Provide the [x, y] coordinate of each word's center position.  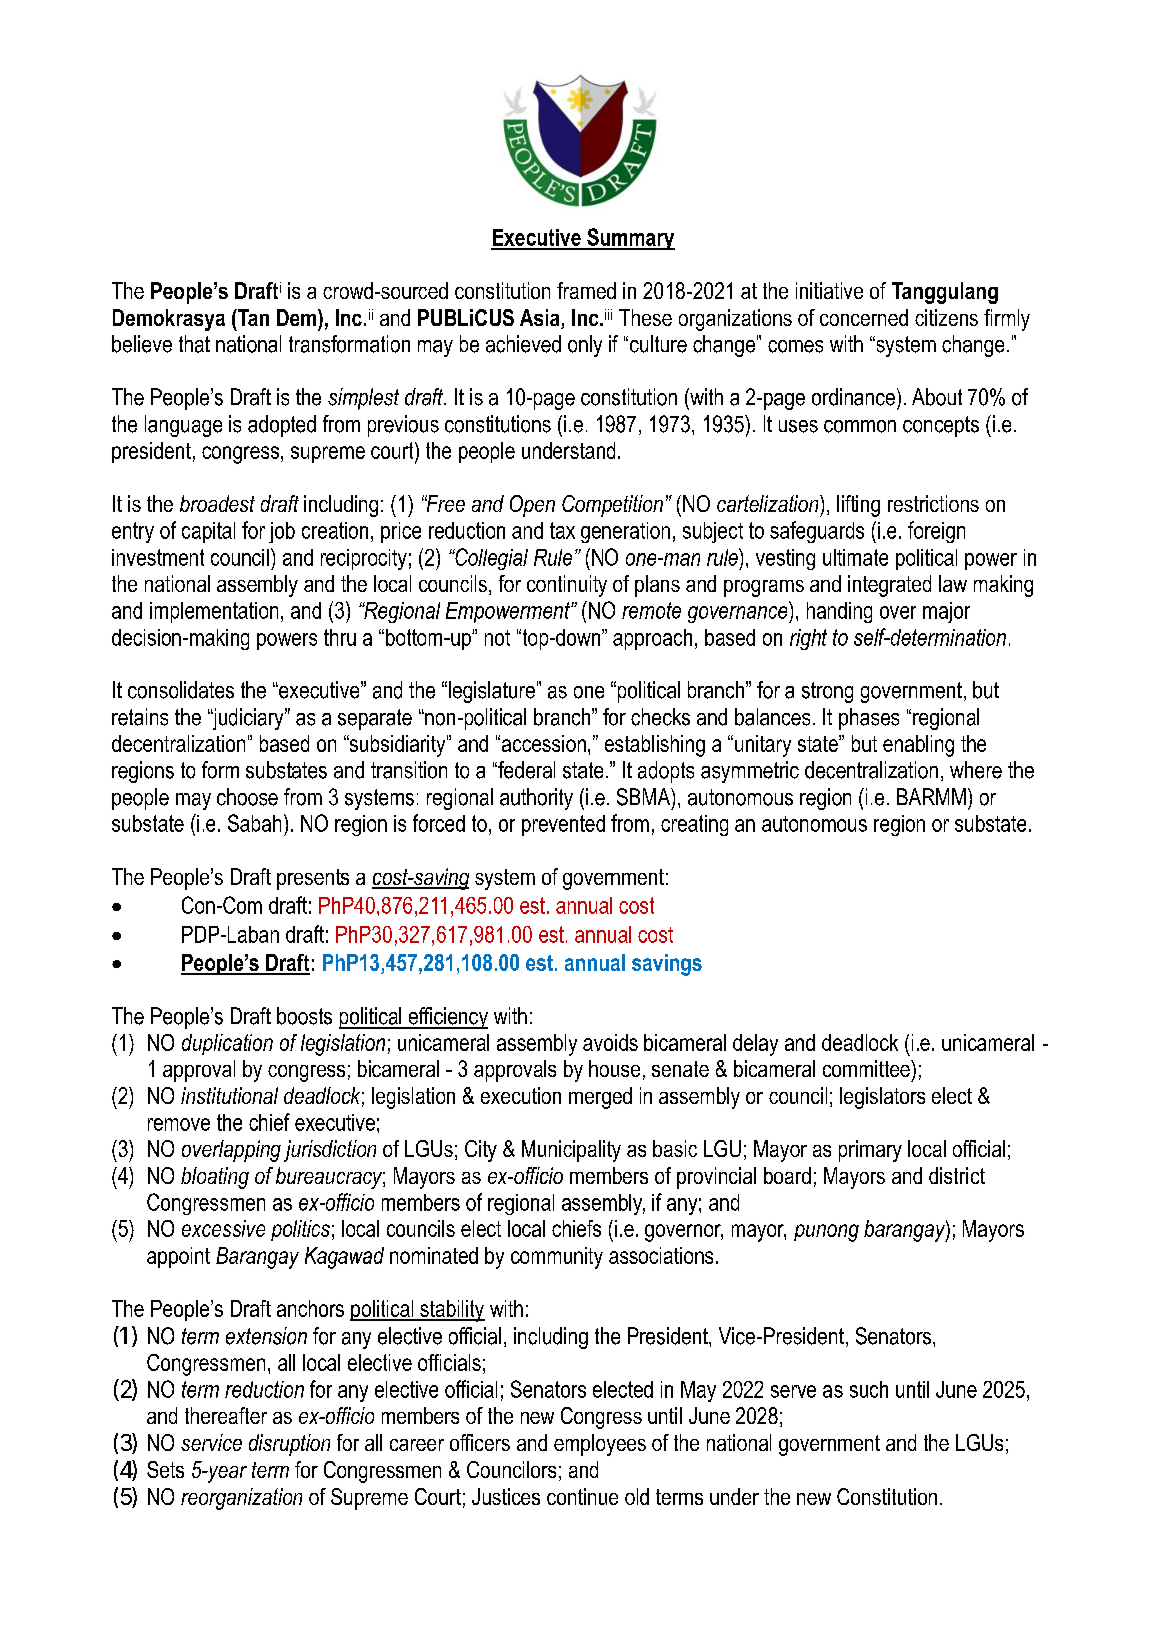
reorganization [241, 1499]
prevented [563, 825]
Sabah [254, 823]
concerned [864, 317]
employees [600, 1445]
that [194, 344]
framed [586, 290]
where [976, 770]
